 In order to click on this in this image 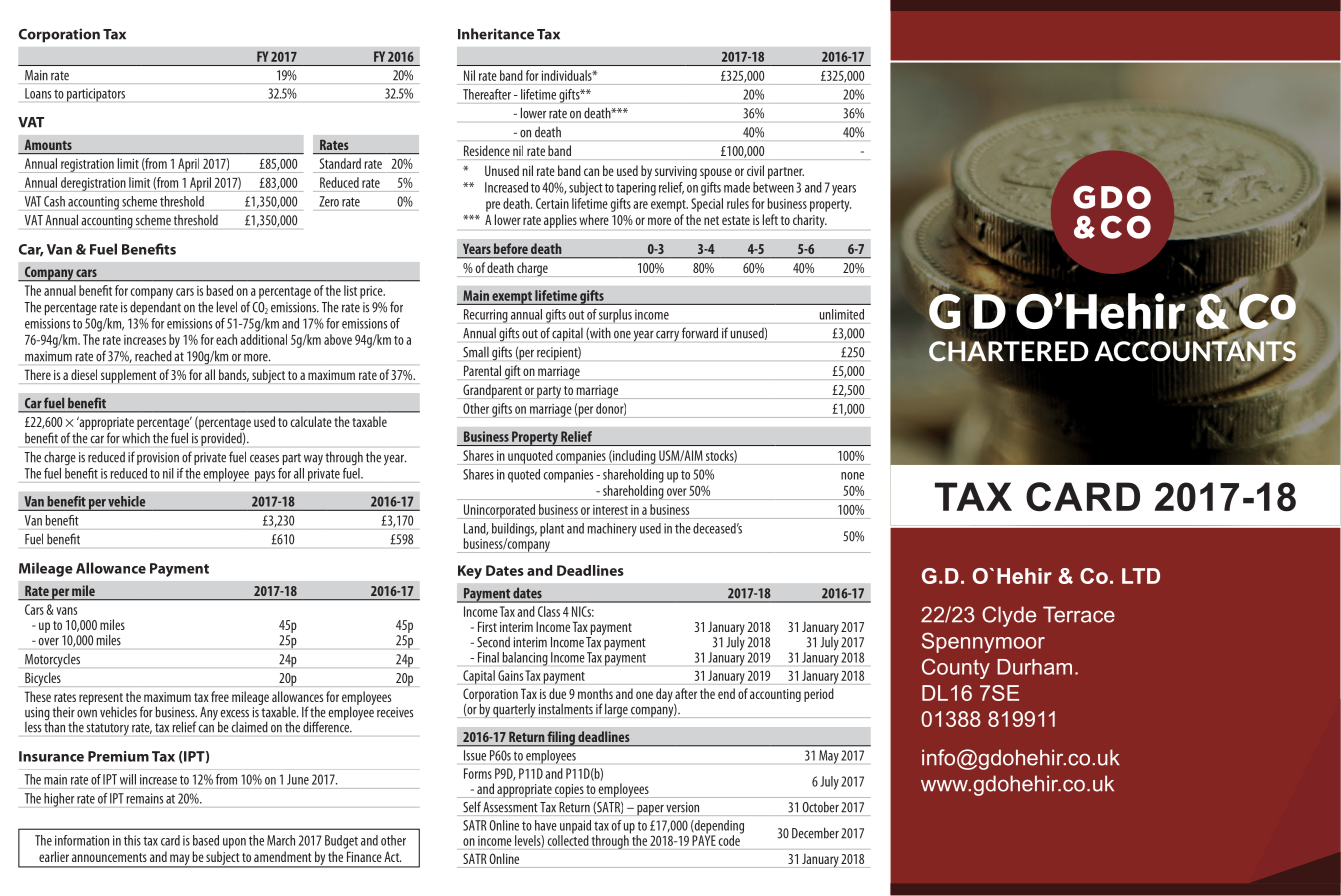, I will do `click(132, 840)`.
